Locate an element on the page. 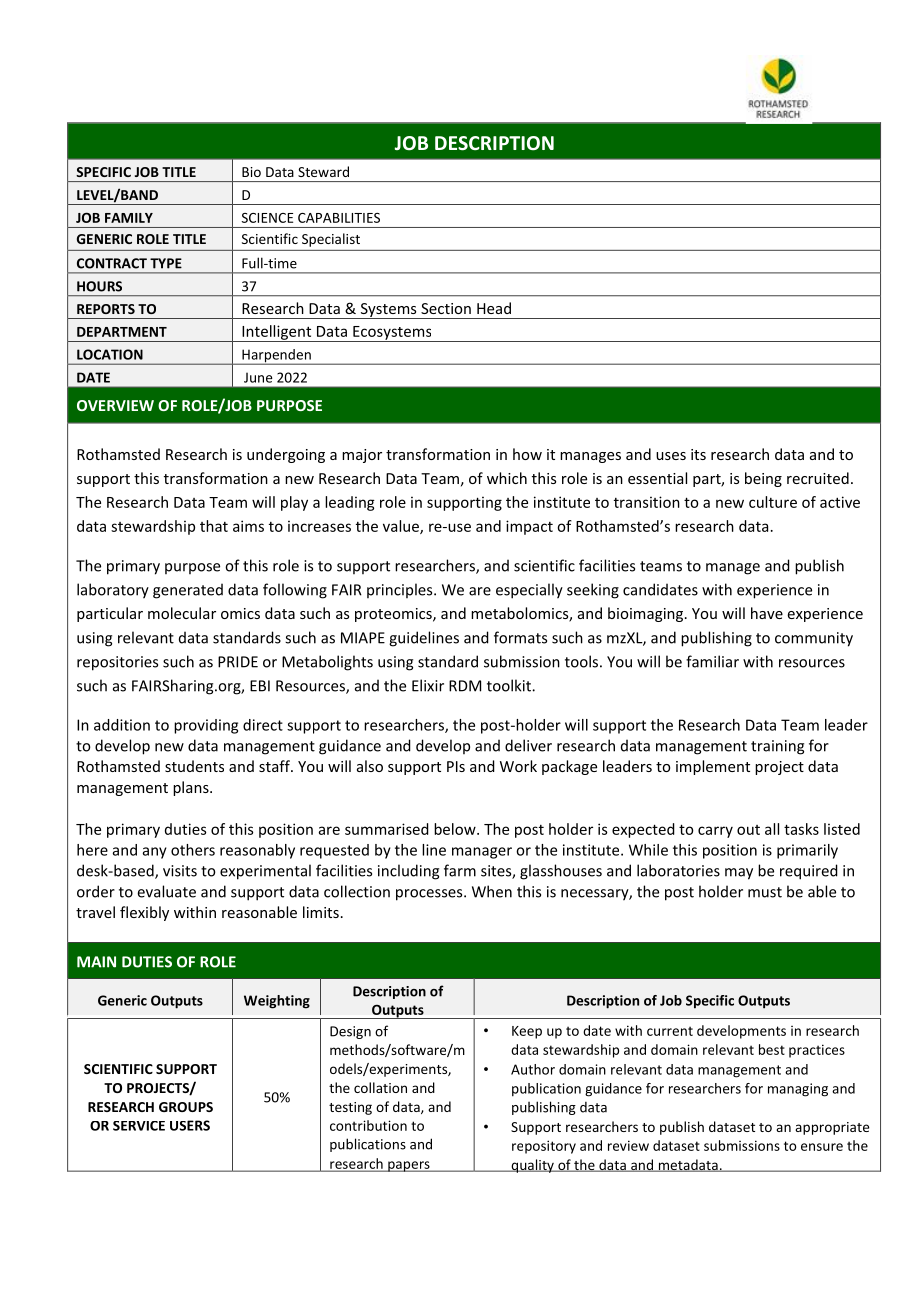  TYPE is located at coordinates (166, 263).
